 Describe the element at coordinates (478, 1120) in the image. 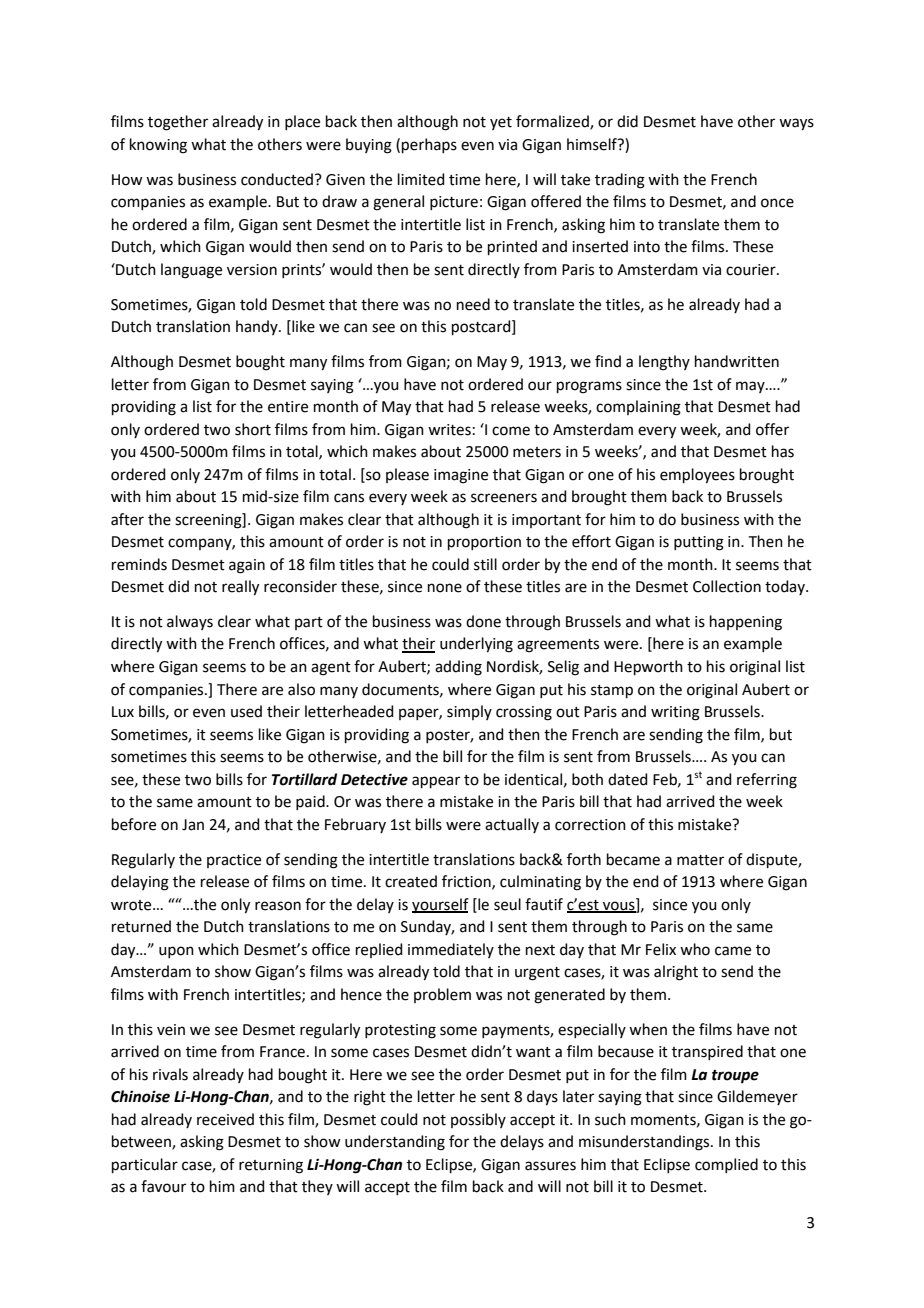

I see `possibly` at that location.
